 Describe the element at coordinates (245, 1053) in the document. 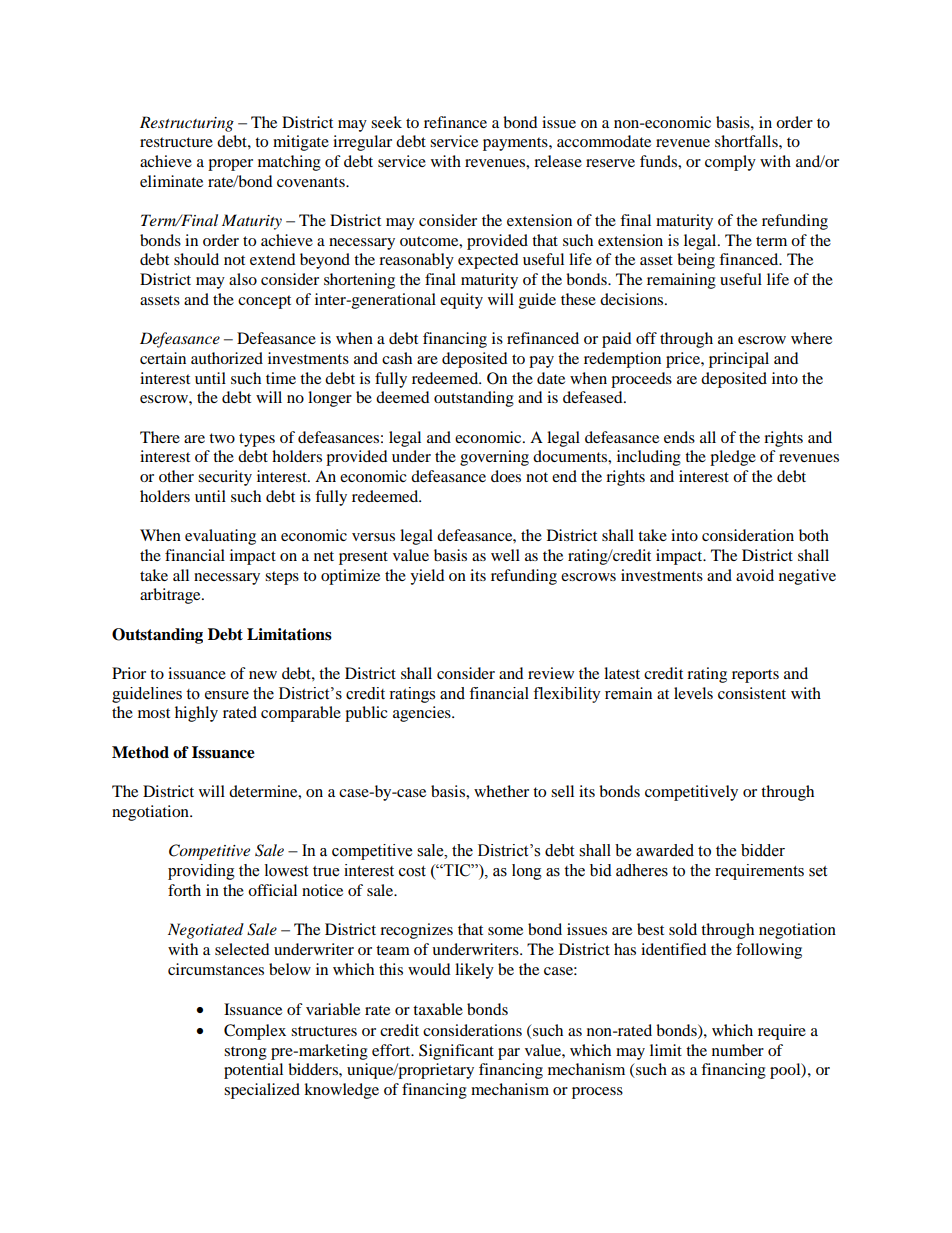

I see `strong` at that location.
